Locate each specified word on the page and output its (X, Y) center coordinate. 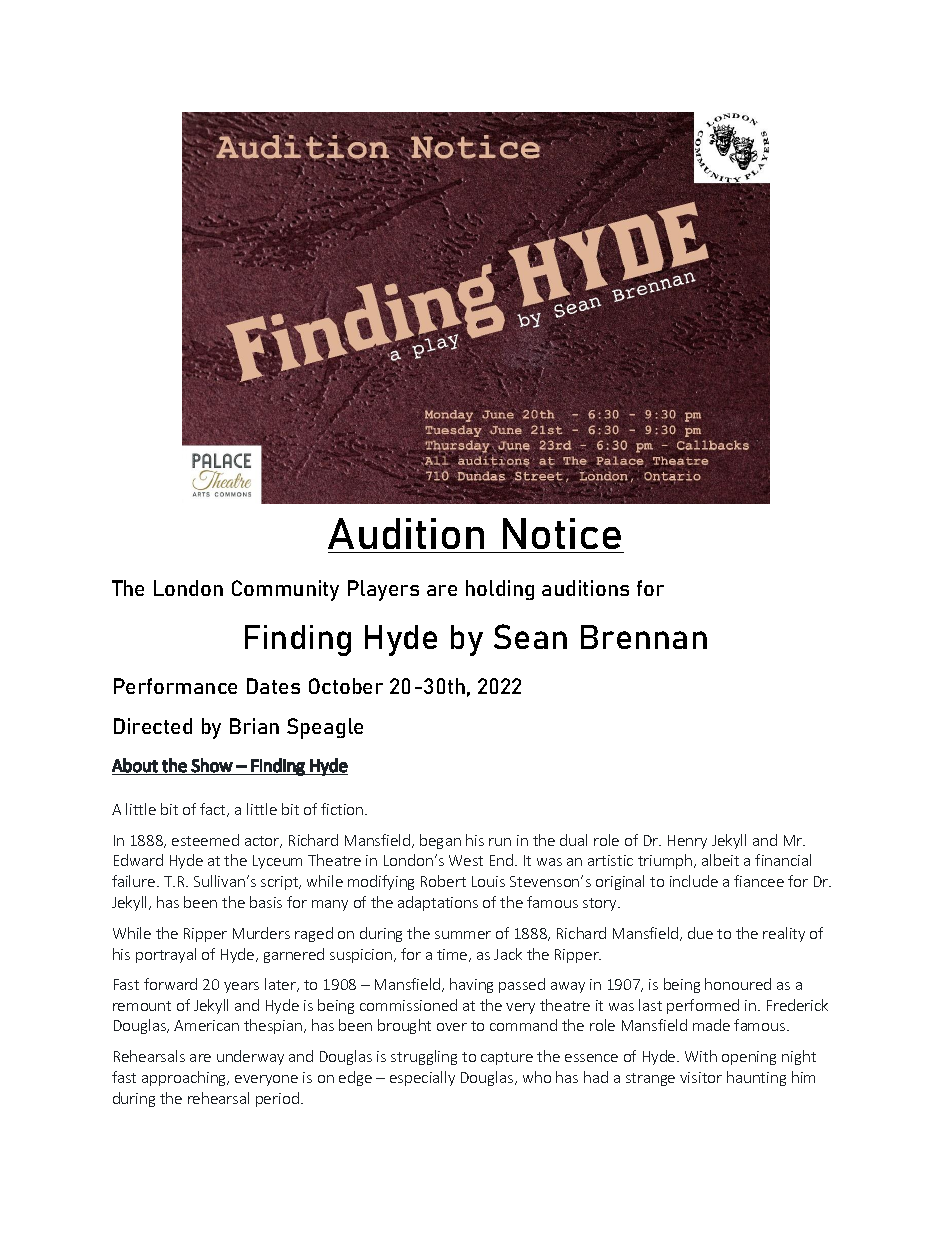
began (440, 841)
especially (422, 1078)
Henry (687, 842)
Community (285, 590)
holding (500, 590)
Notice (562, 533)
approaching (185, 1078)
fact (214, 810)
